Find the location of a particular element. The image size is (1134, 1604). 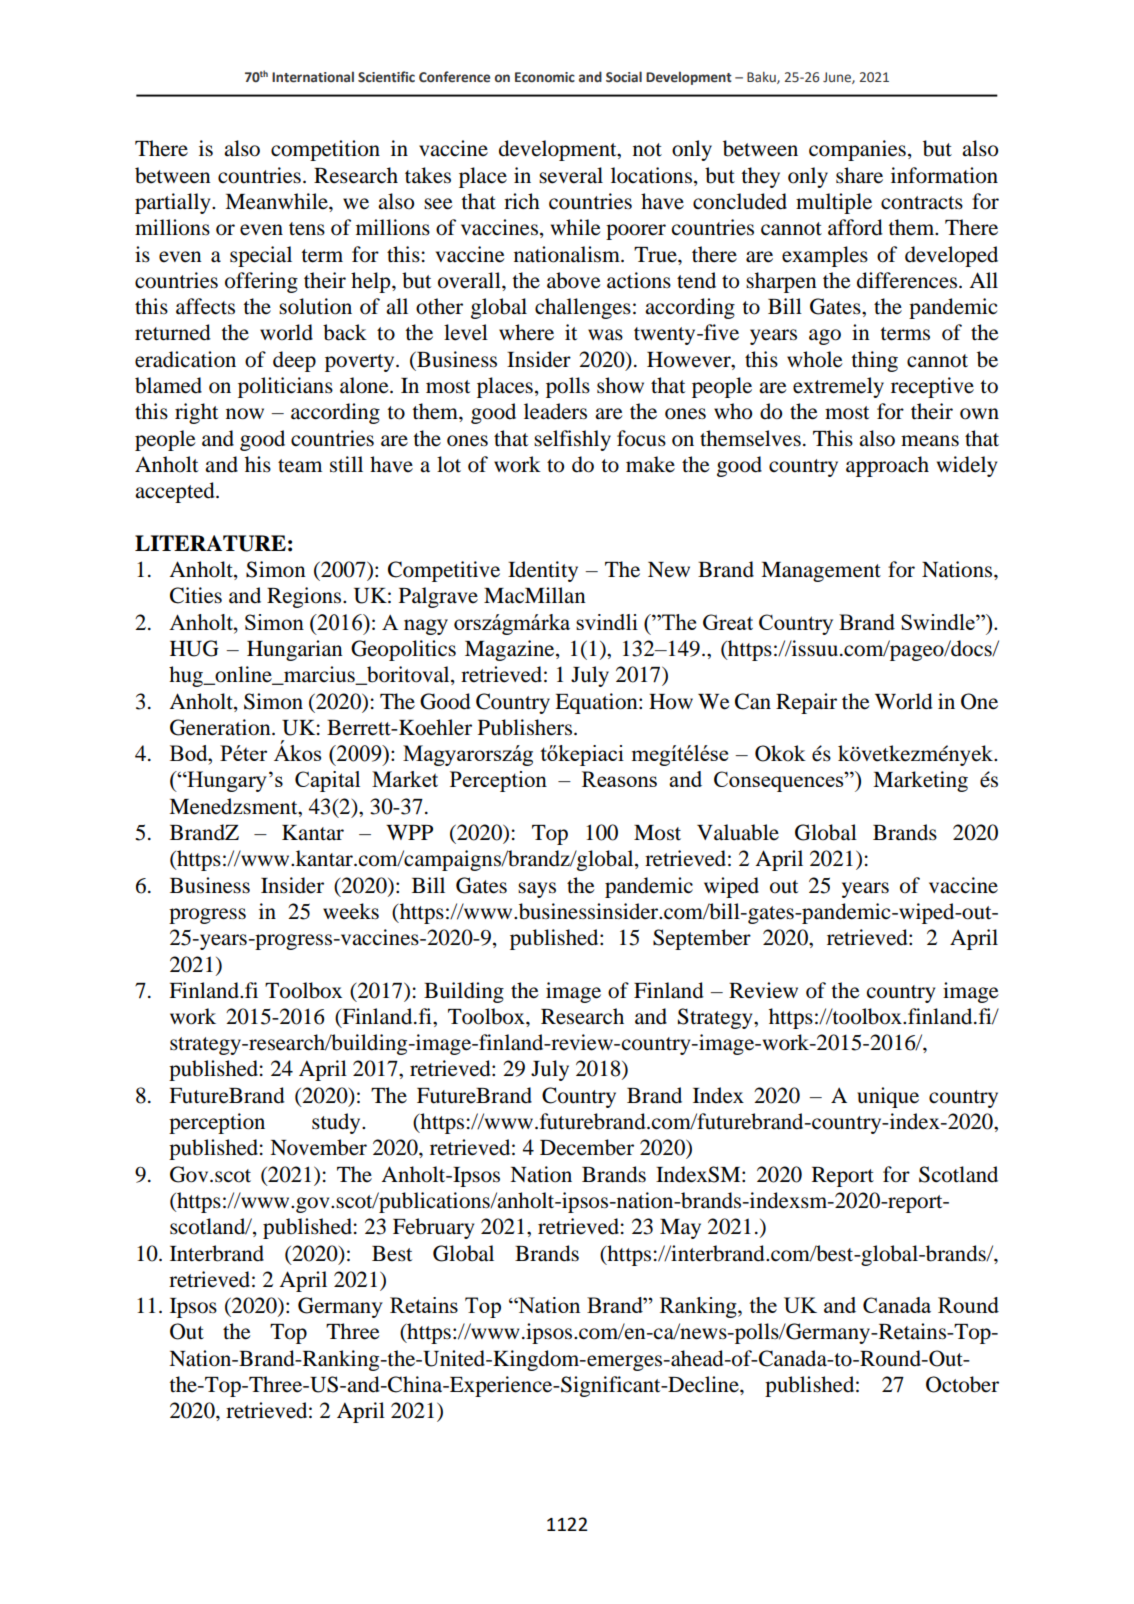

Repair is located at coordinates (806, 703).
